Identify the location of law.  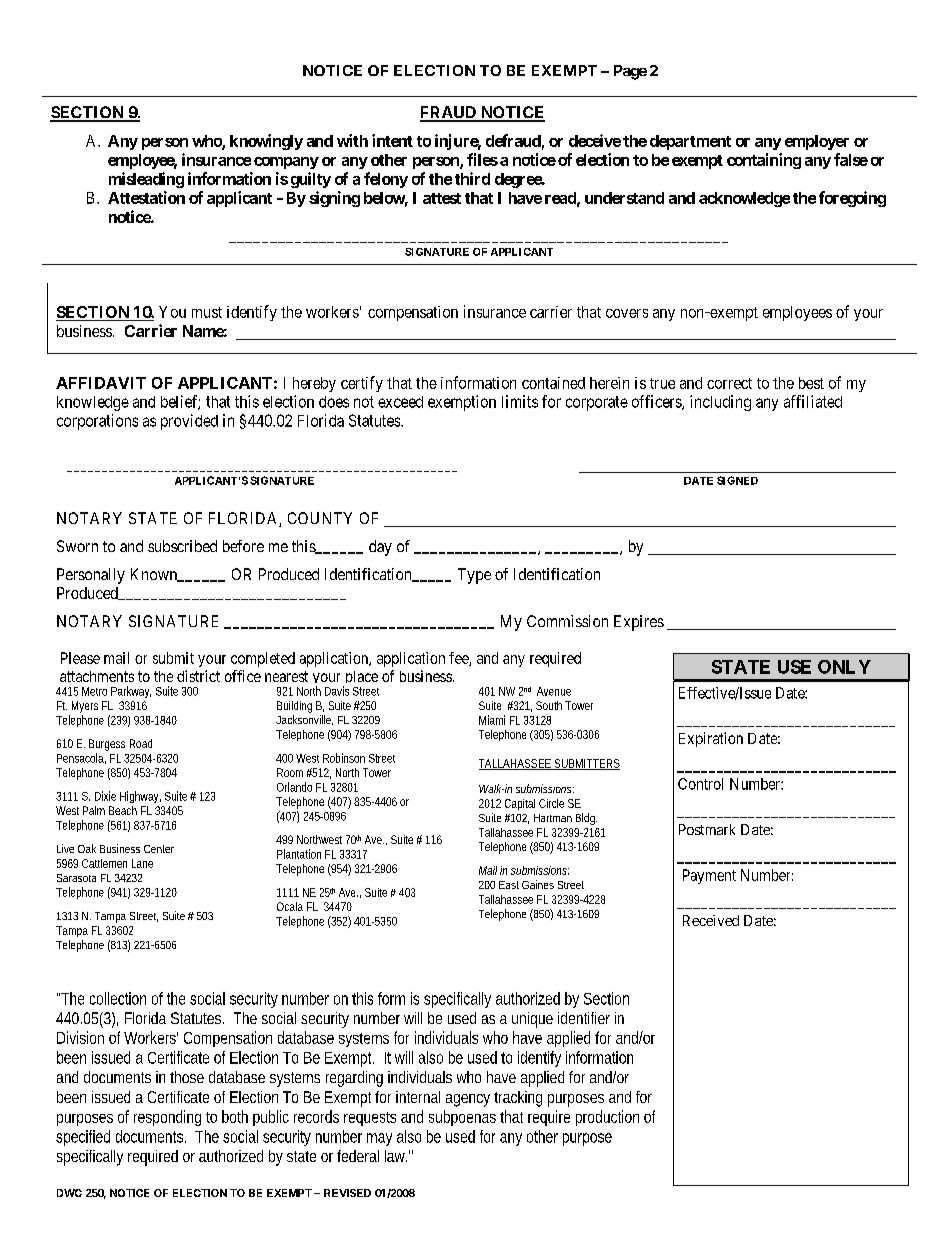
(397, 1156).
